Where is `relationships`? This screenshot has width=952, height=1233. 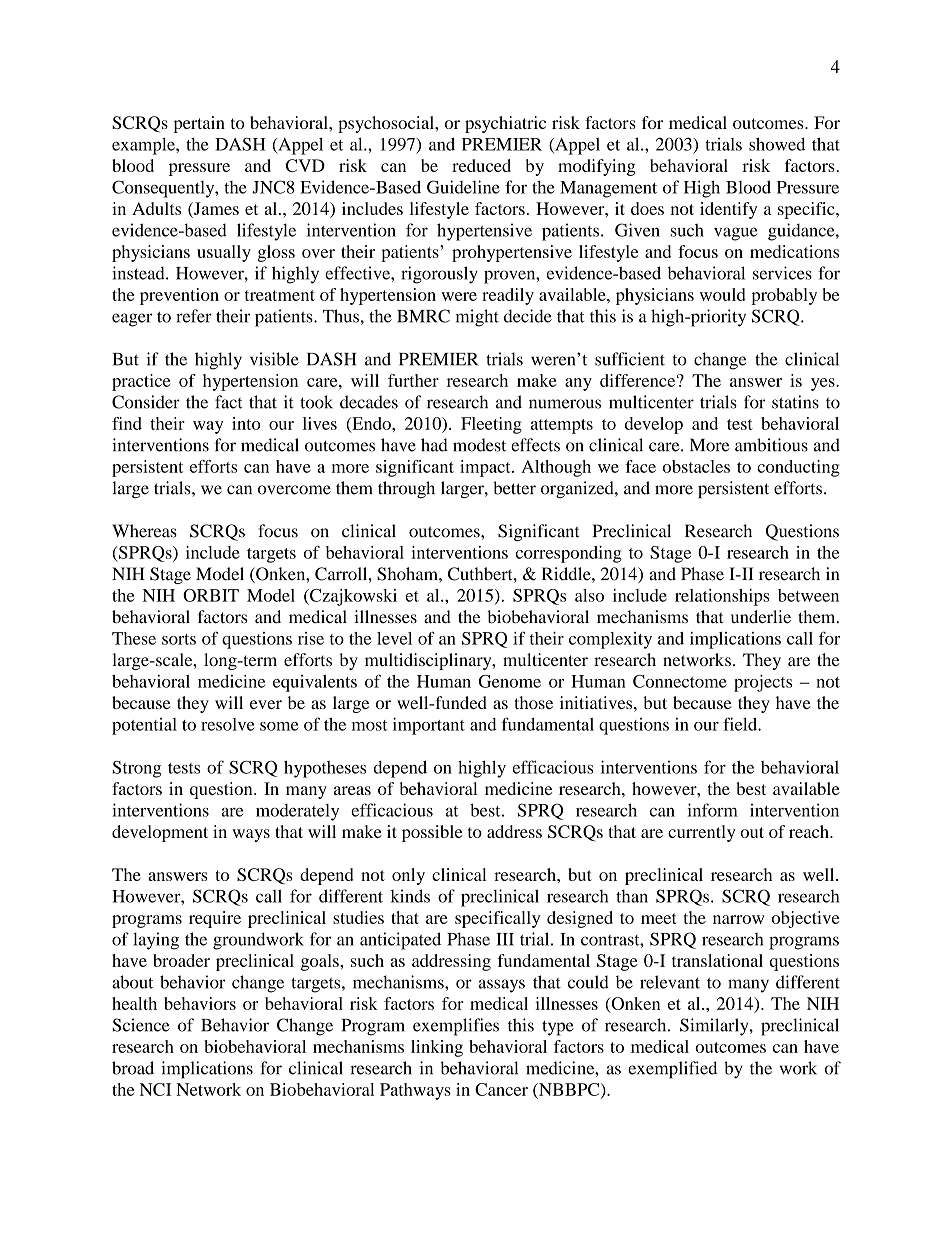 relationships is located at coordinates (722, 597).
